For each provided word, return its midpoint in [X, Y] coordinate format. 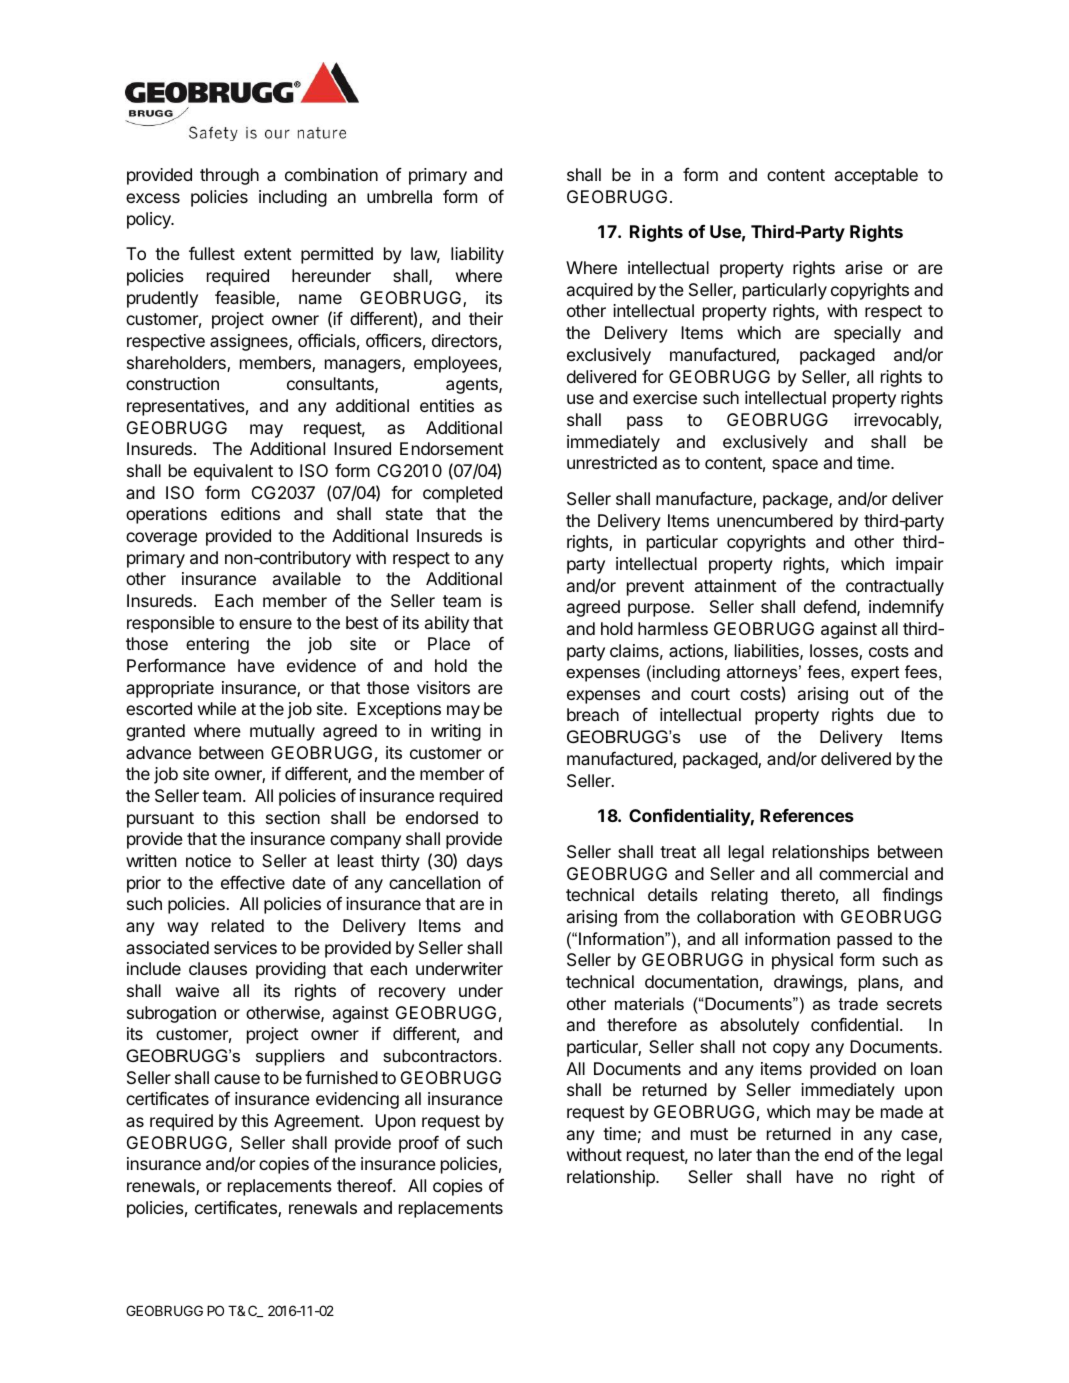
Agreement [317, 1122]
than [773, 1154]
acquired [600, 291]
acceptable [876, 176]
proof [419, 1144]
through [229, 176]
